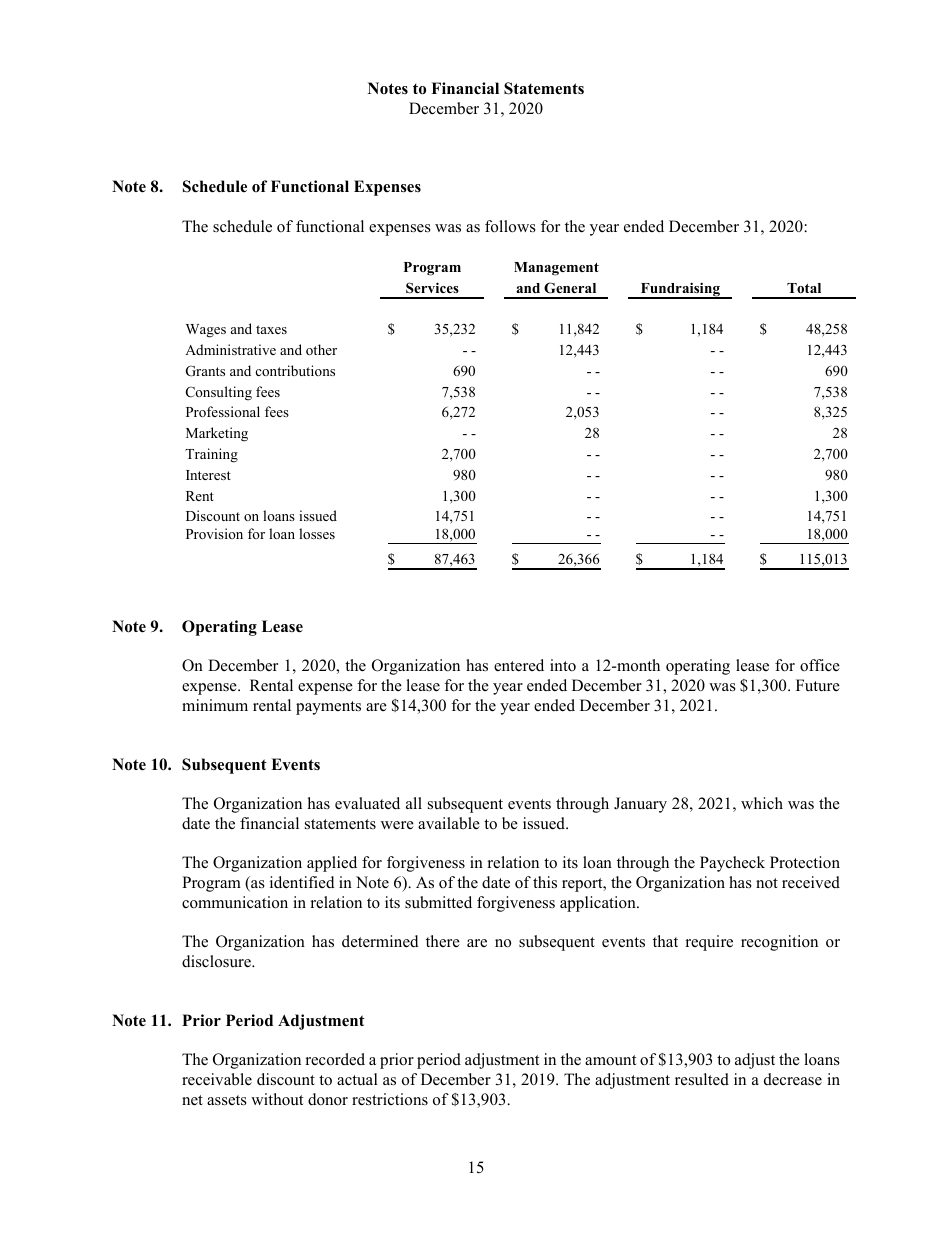  What do you see at coordinates (570, 288) in the screenshot?
I see `General` at bounding box center [570, 288].
